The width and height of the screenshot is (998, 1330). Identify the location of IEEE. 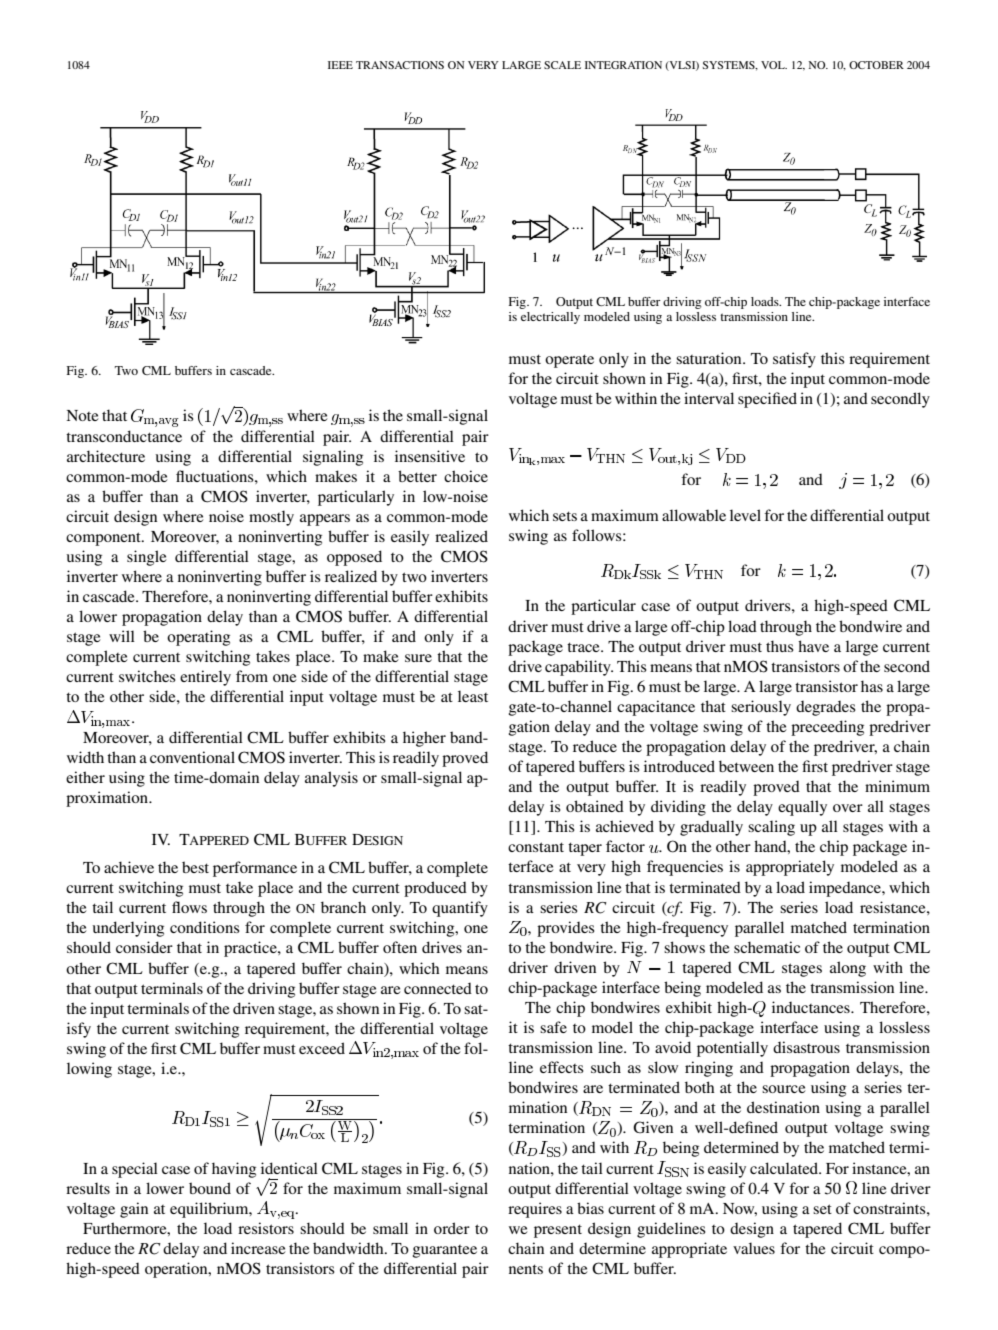
(340, 65).
